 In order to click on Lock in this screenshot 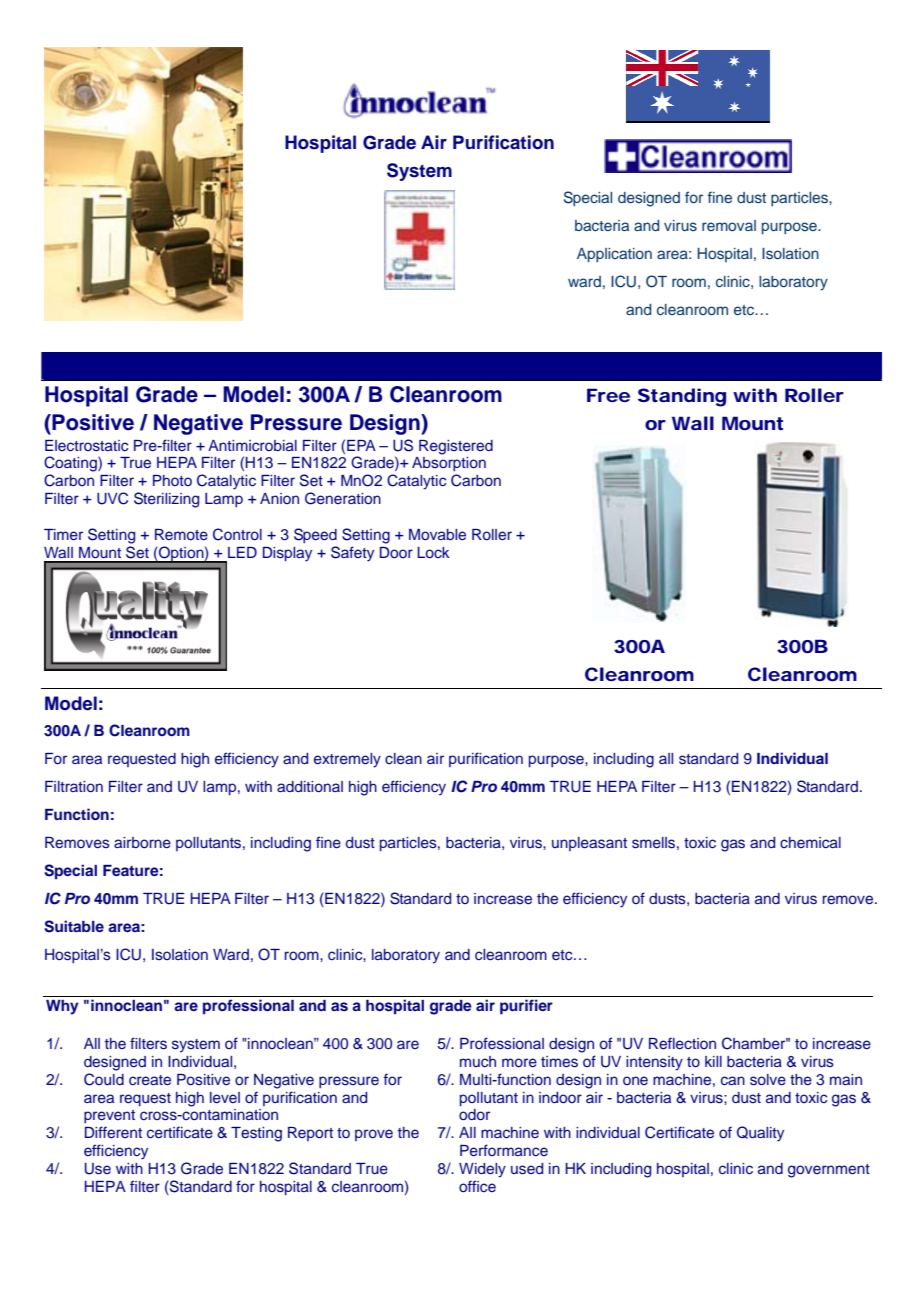, I will do `click(433, 552)`.
